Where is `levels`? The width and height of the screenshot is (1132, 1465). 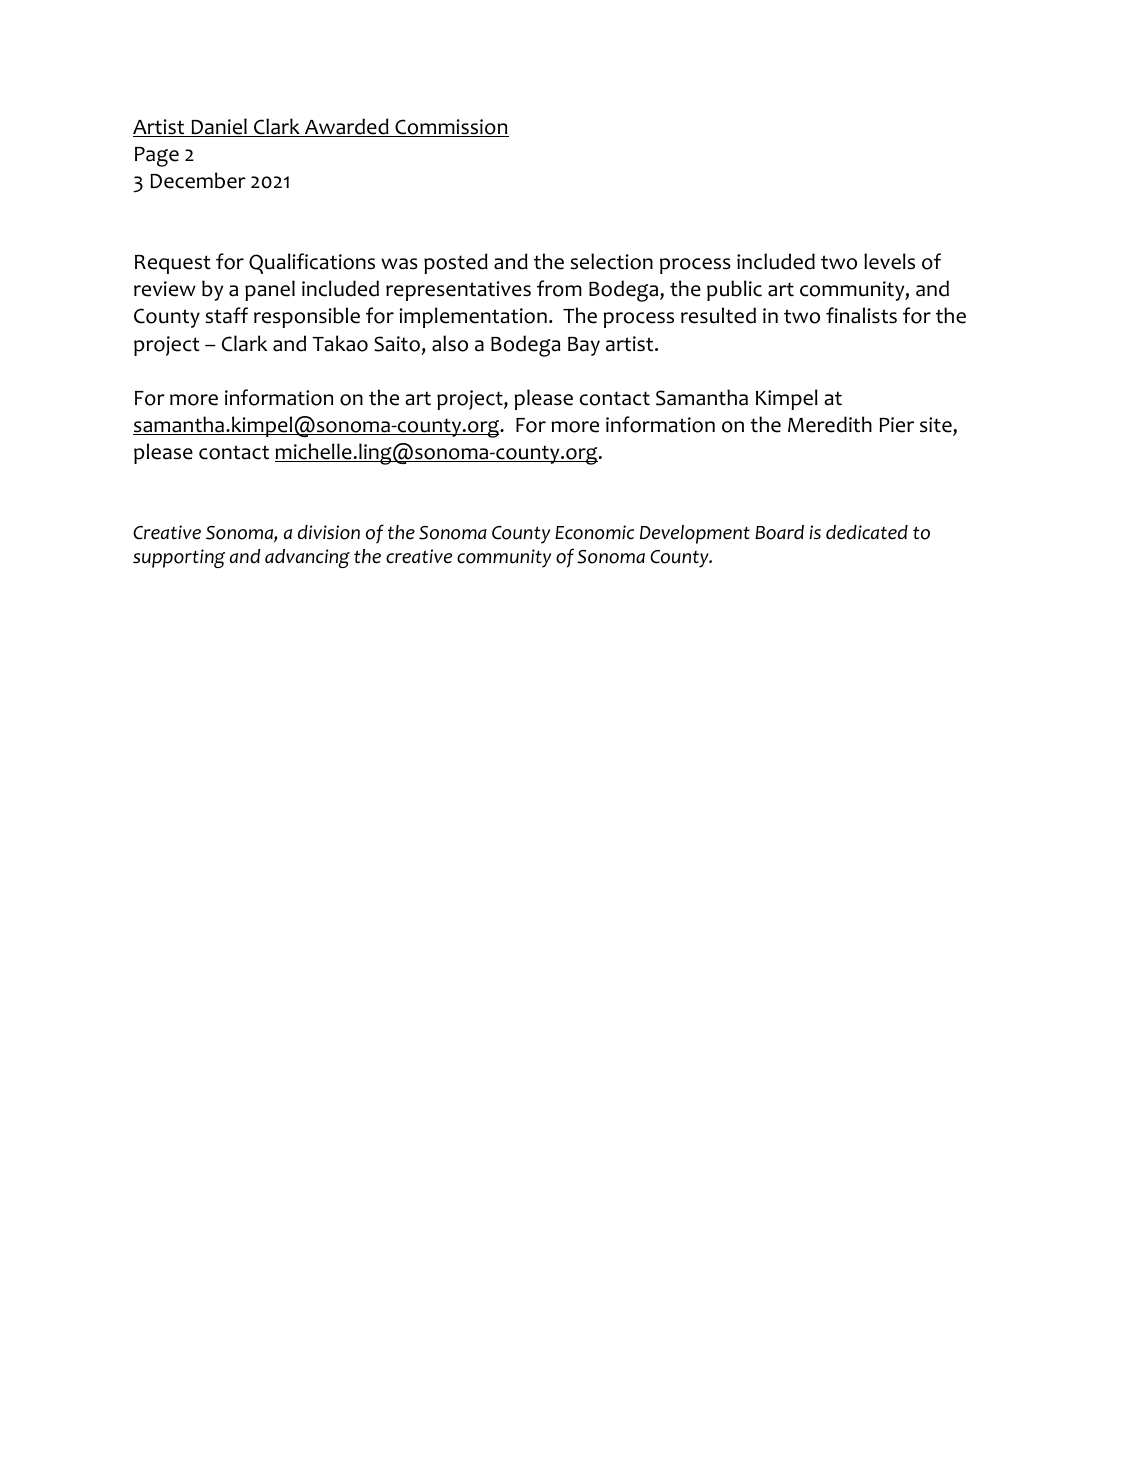 levels is located at coordinates (889, 261).
